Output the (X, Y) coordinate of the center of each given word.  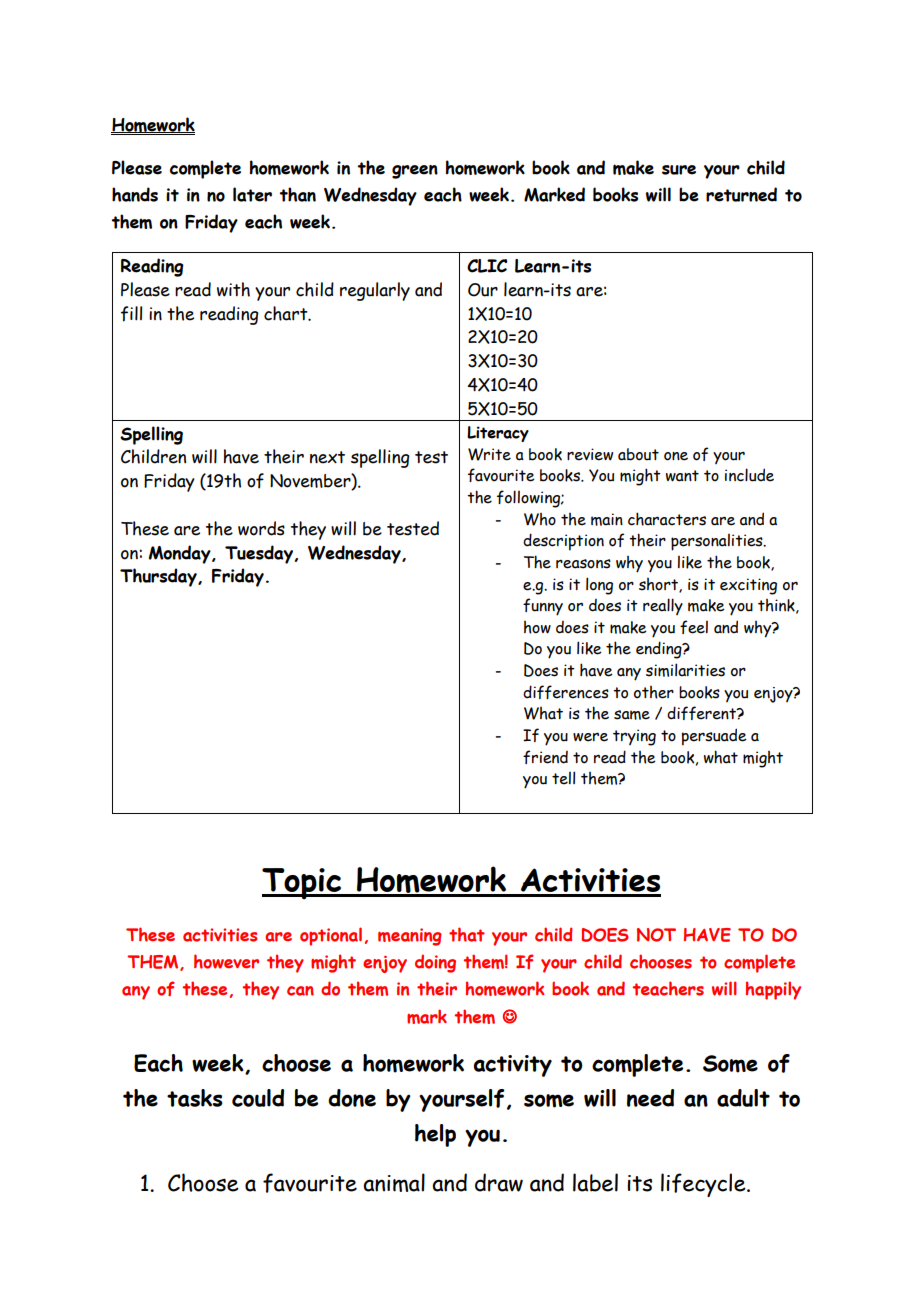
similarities (685, 670)
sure (679, 170)
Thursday (159, 577)
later (252, 194)
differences (566, 692)
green (415, 172)
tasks (195, 1098)
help (435, 1135)
